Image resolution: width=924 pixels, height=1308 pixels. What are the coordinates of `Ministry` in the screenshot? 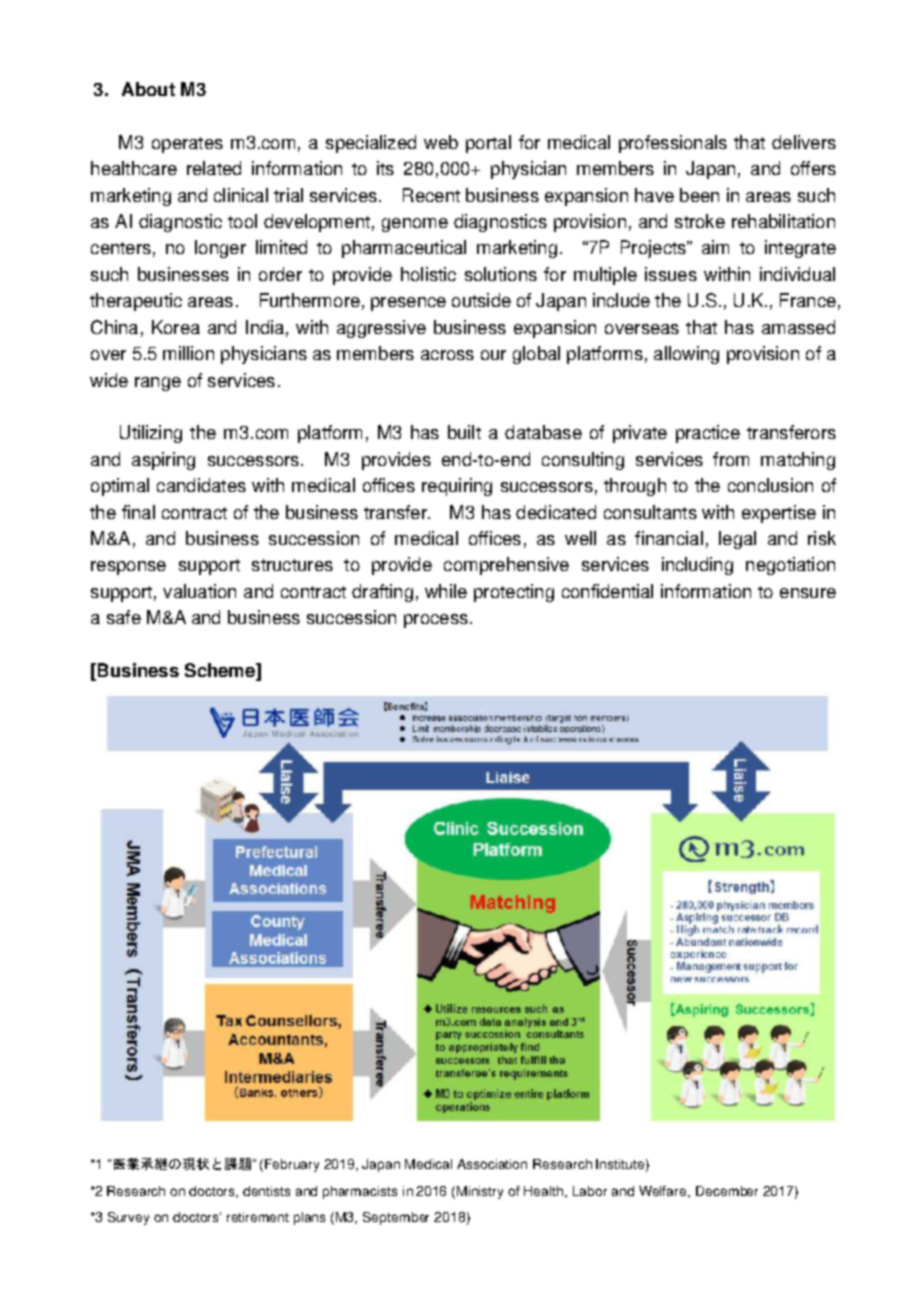 It's located at (480, 1192).
